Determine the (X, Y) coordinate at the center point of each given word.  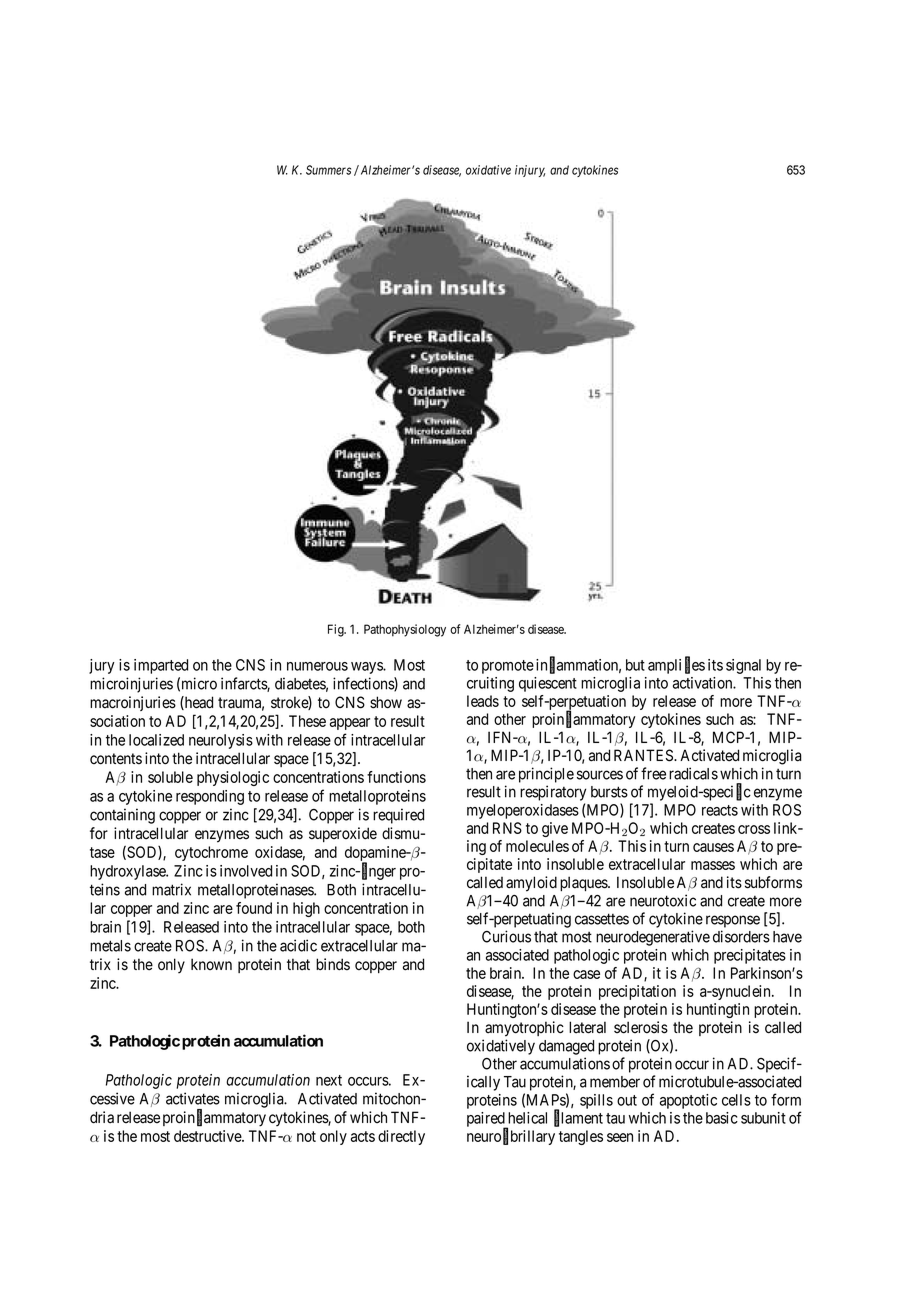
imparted (161, 666)
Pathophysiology (405, 630)
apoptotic (688, 1101)
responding (210, 797)
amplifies (676, 666)
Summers (328, 170)
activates (193, 1098)
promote (508, 667)
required (398, 816)
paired (487, 1120)
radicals (693, 773)
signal (743, 666)
